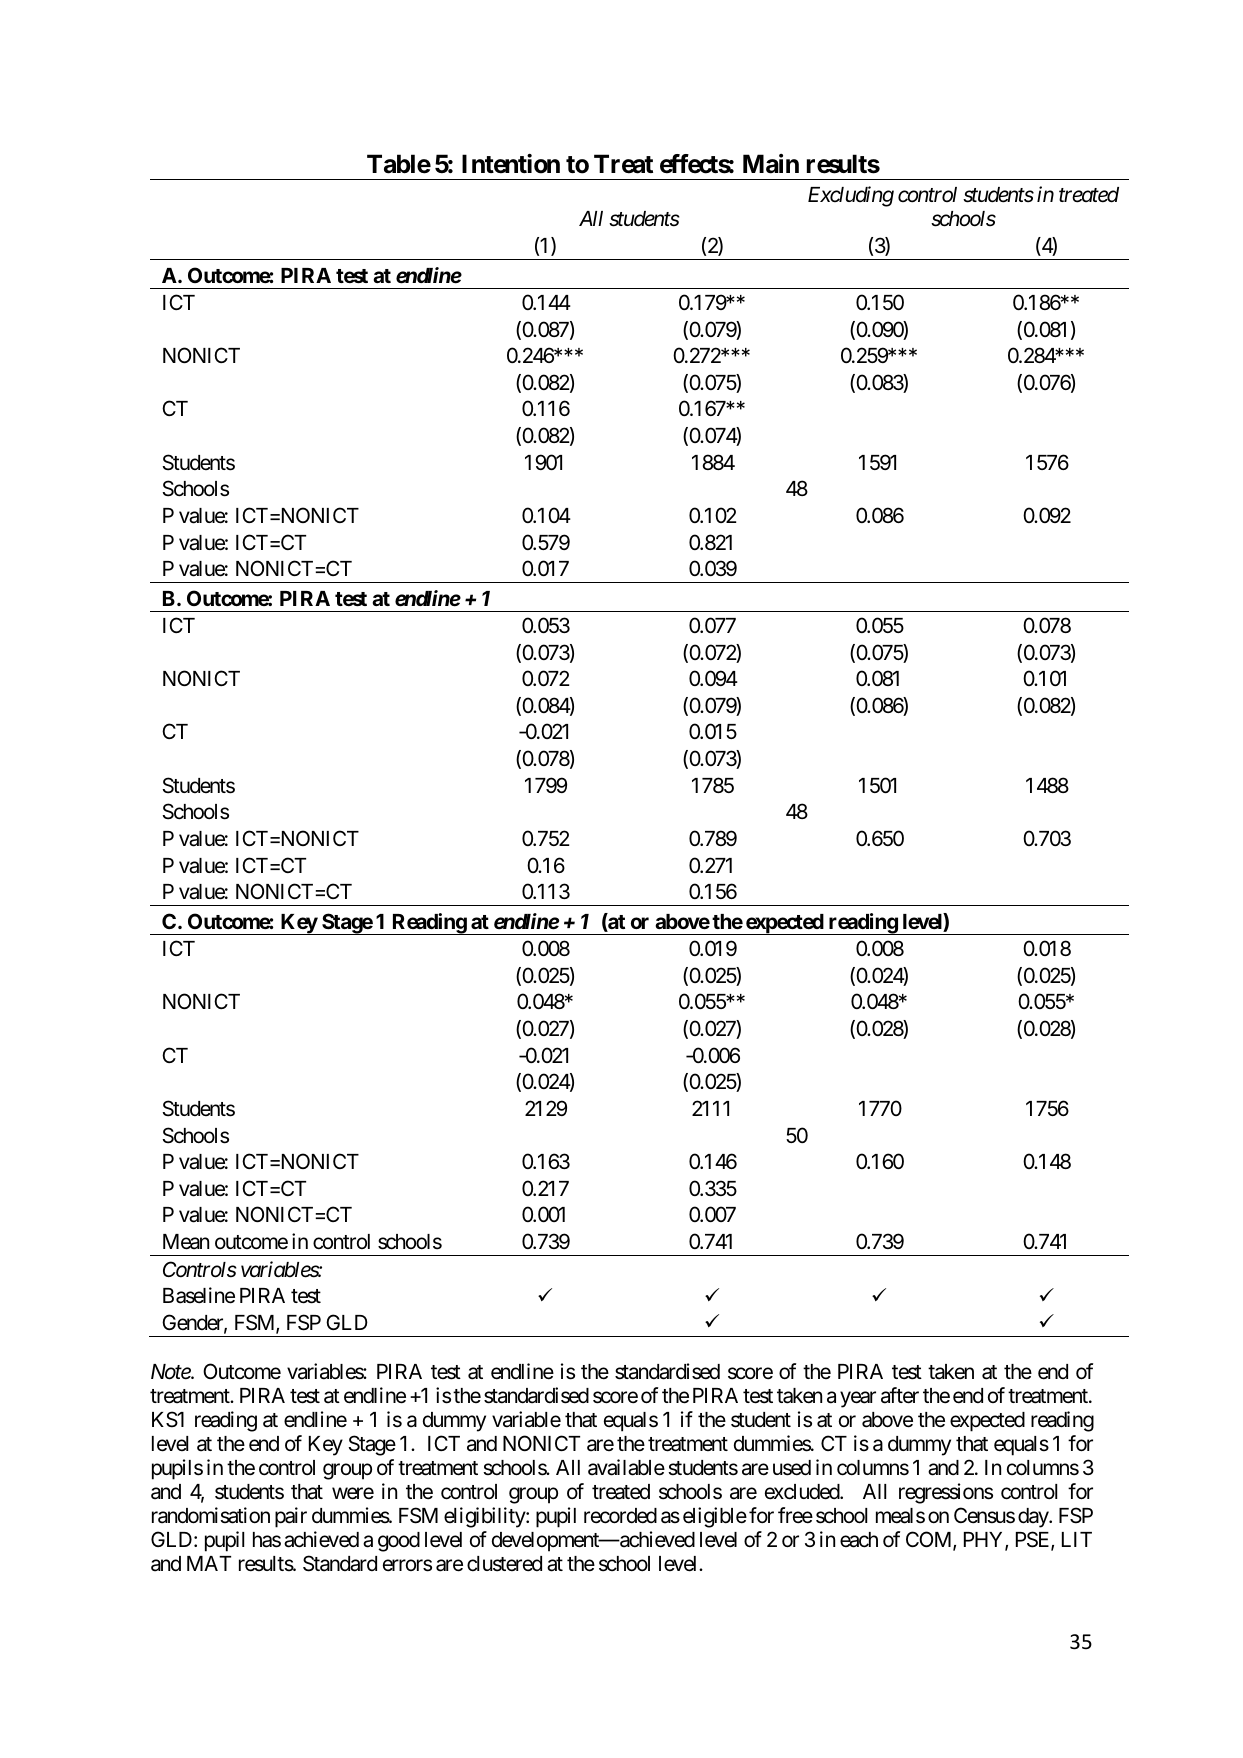  What do you see at coordinates (859, 1540) in the screenshot?
I see `each` at bounding box center [859, 1540].
